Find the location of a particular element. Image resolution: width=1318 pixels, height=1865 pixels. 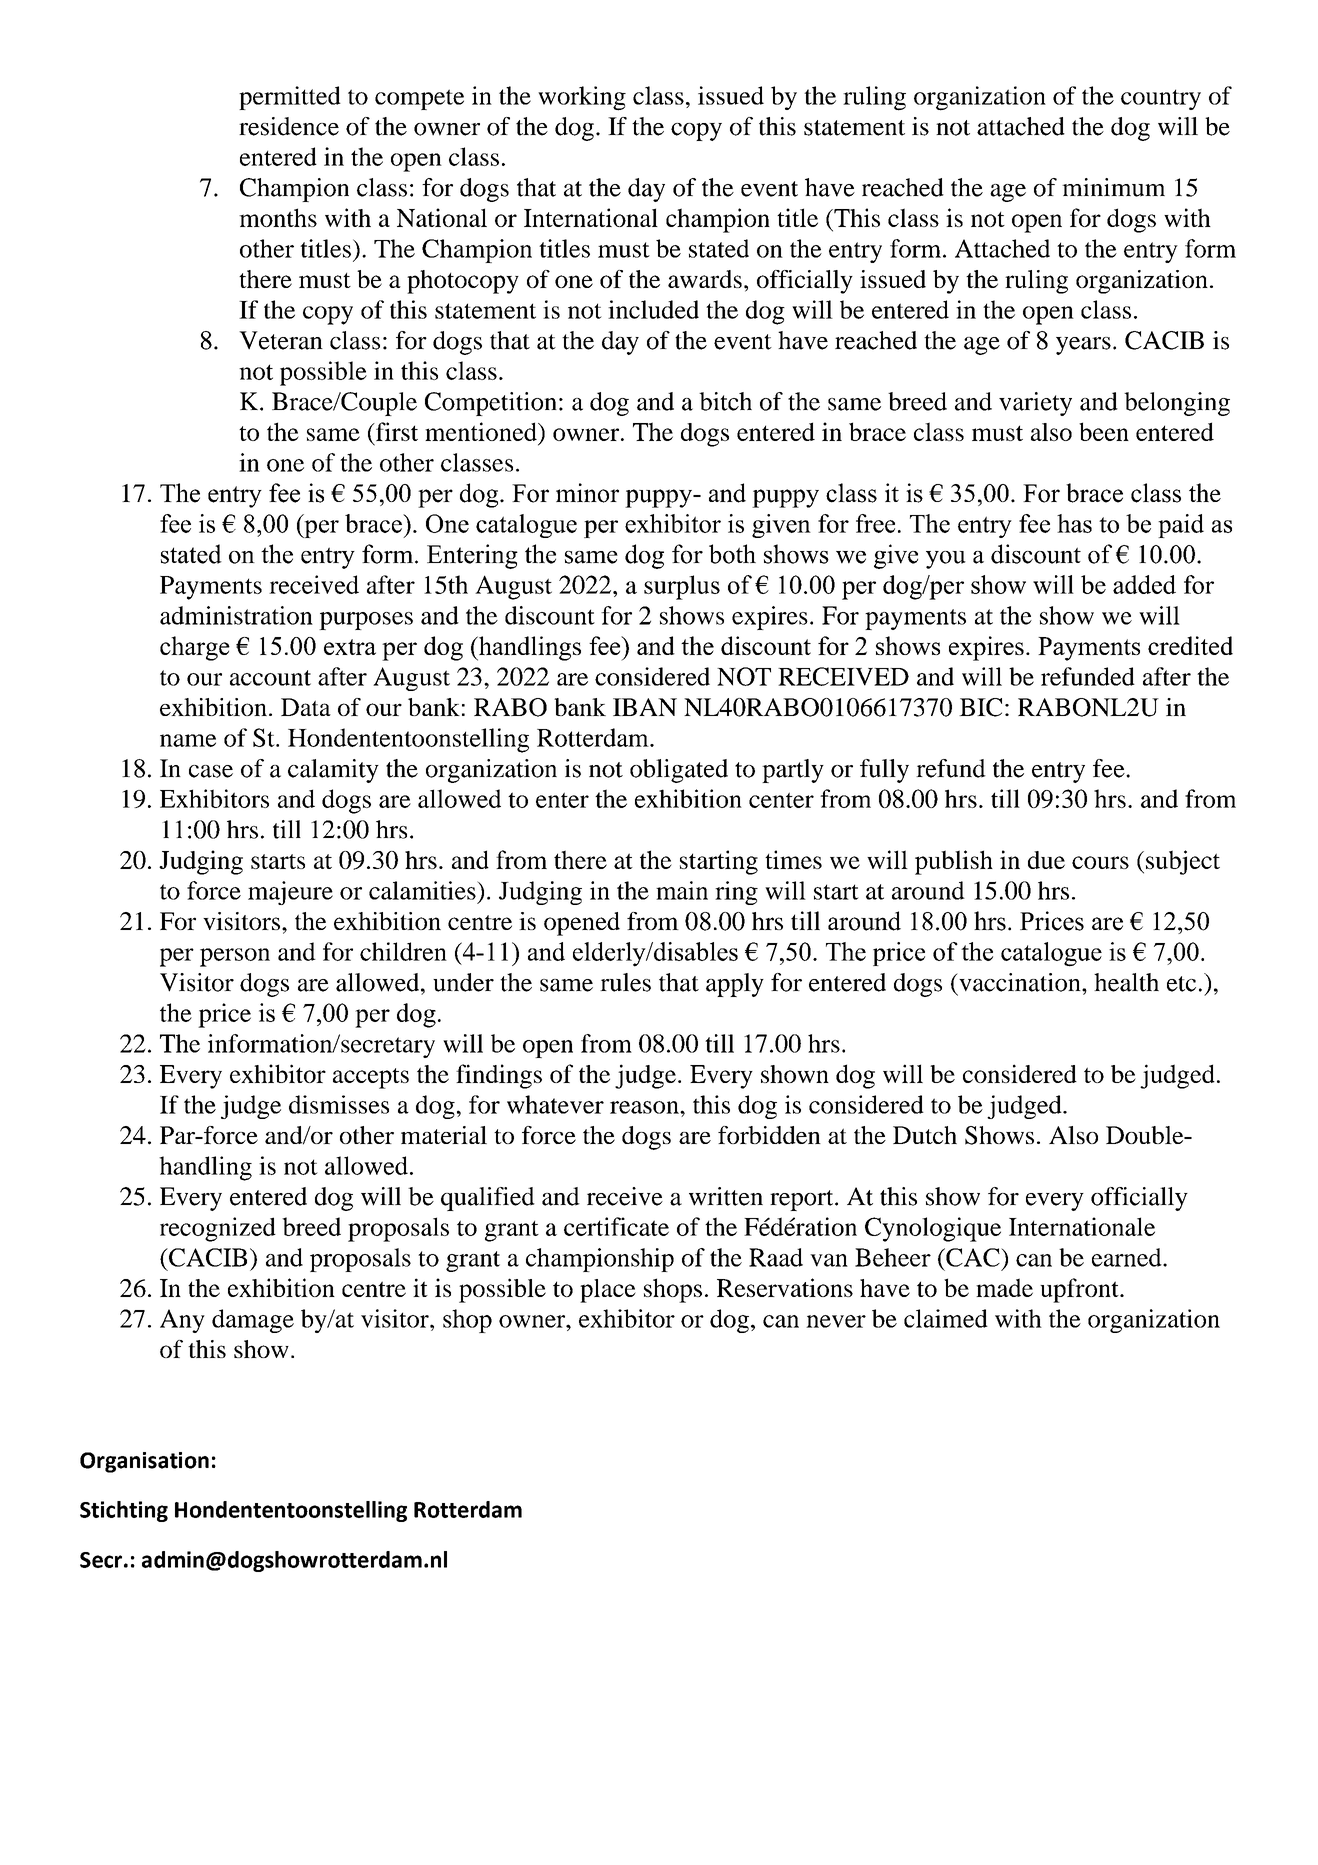

case is located at coordinates (211, 771).
